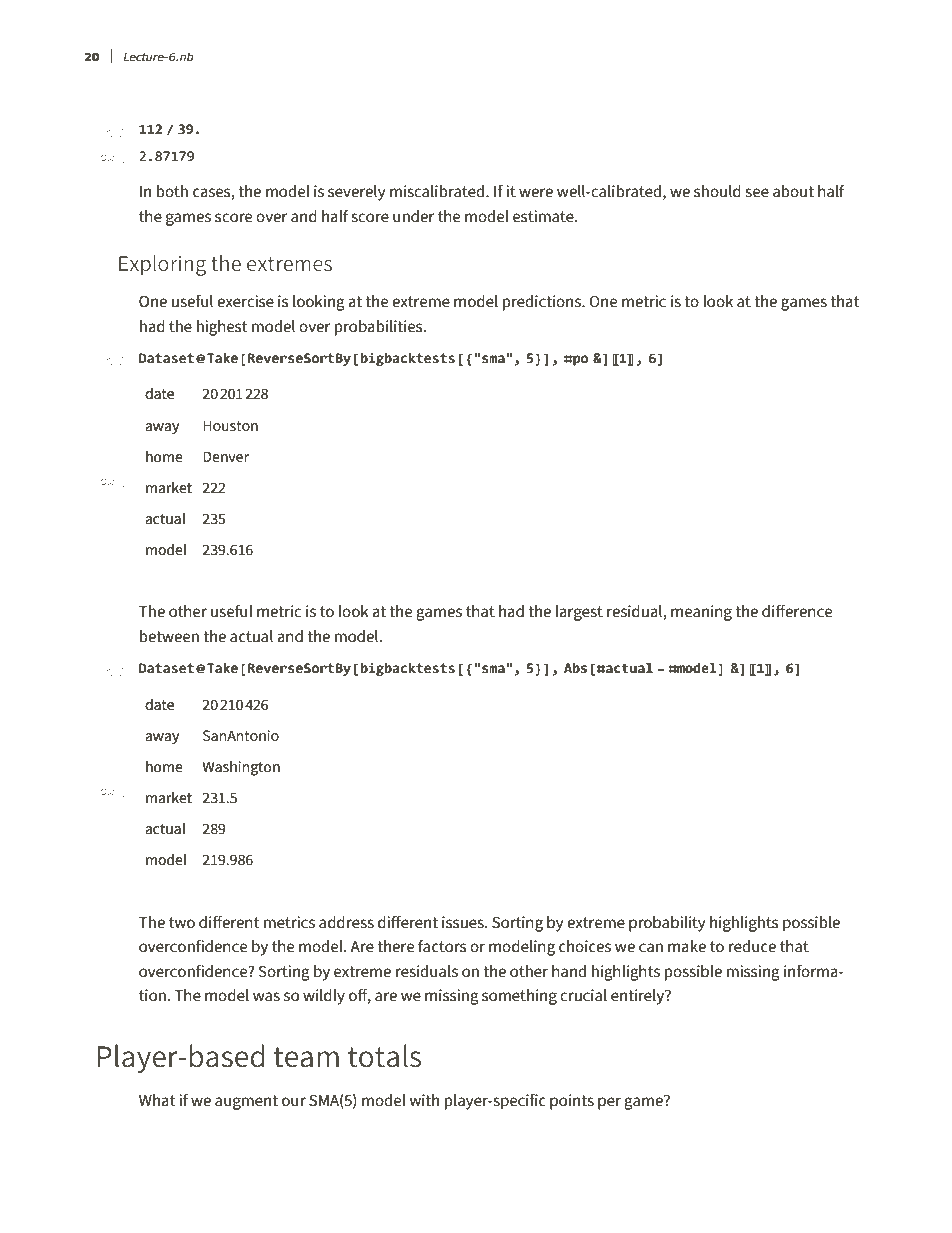  Describe the element at coordinates (172, 191) in the image. I see `both` at that location.
